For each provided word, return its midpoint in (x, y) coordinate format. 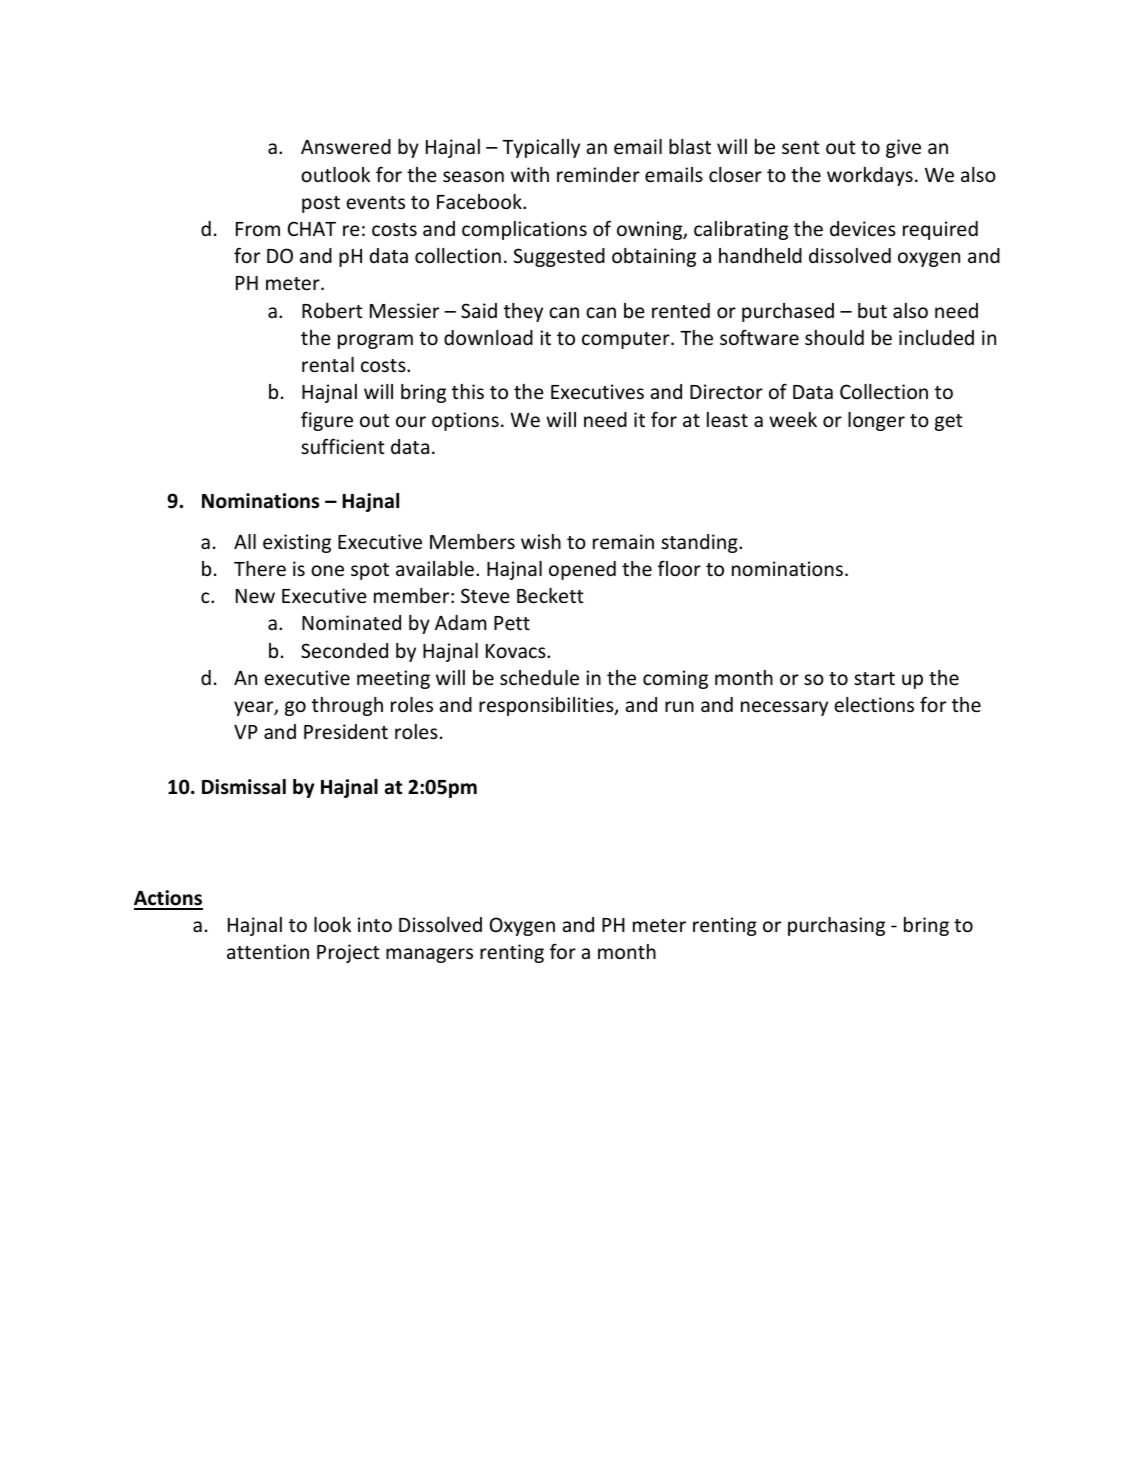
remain (623, 541)
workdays (870, 176)
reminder (598, 174)
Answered (346, 146)
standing (700, 543)
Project (348, 953)
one (327, 570)
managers (429, 955)
